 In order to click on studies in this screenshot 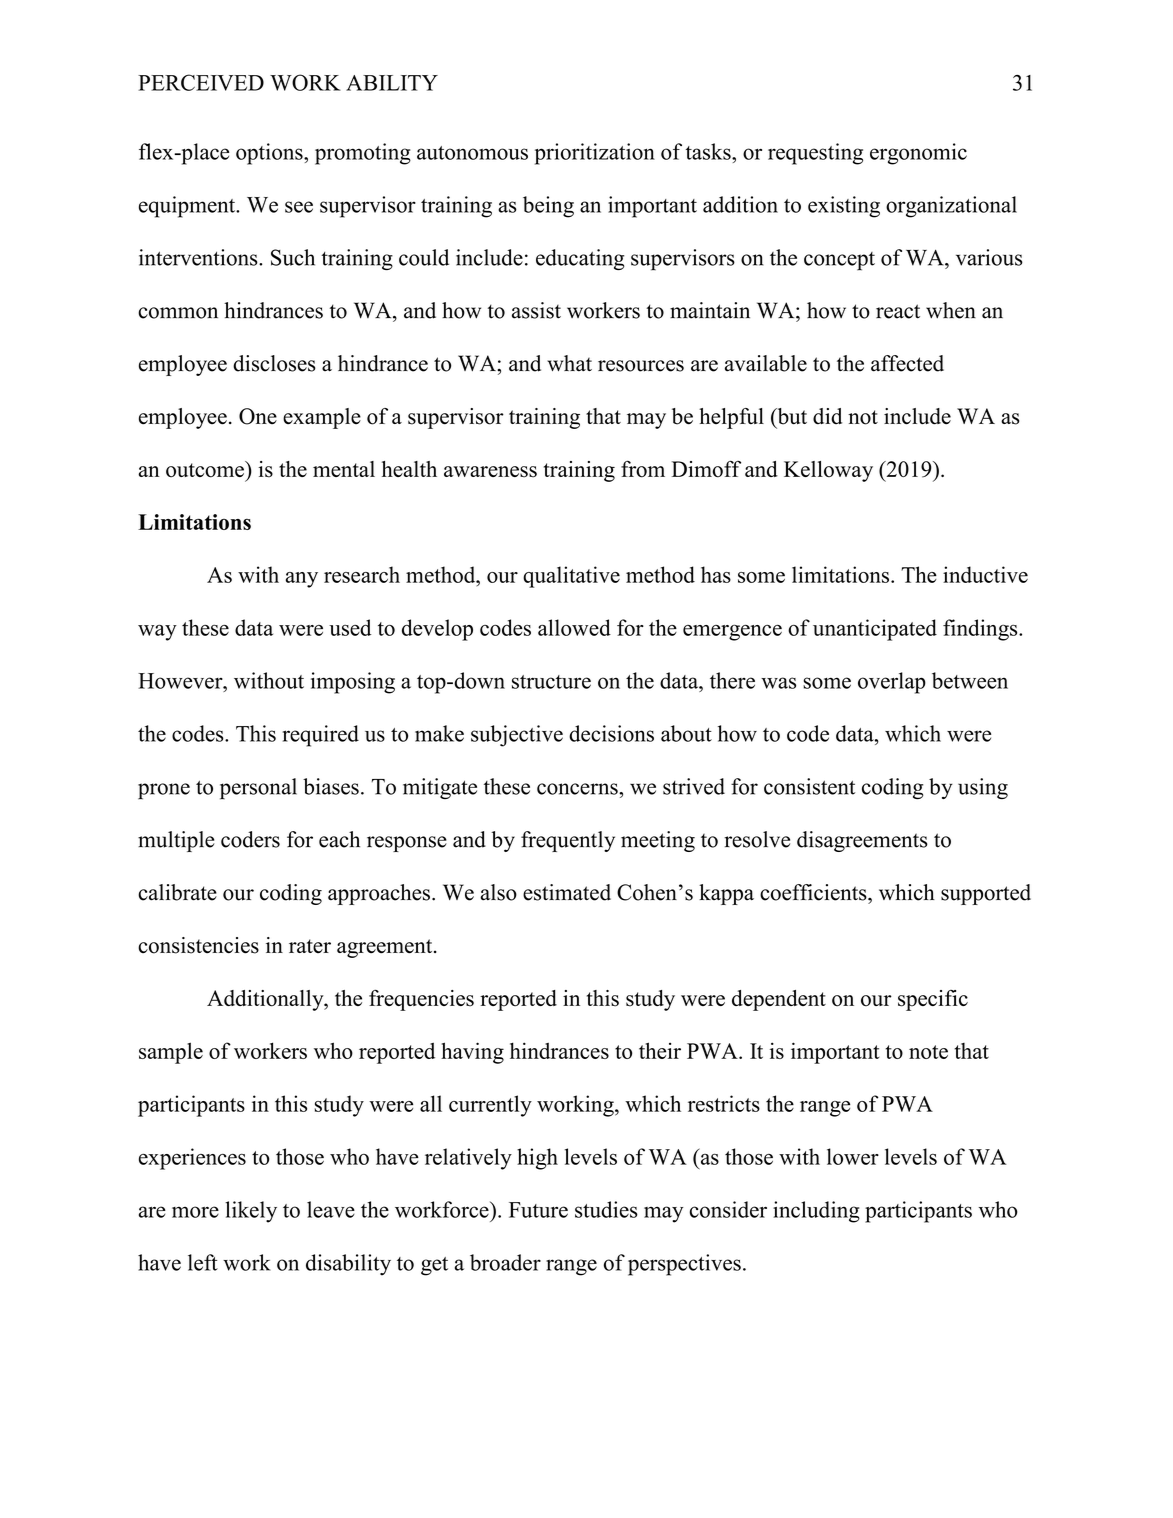, I will do `click(606, 1209)`.
